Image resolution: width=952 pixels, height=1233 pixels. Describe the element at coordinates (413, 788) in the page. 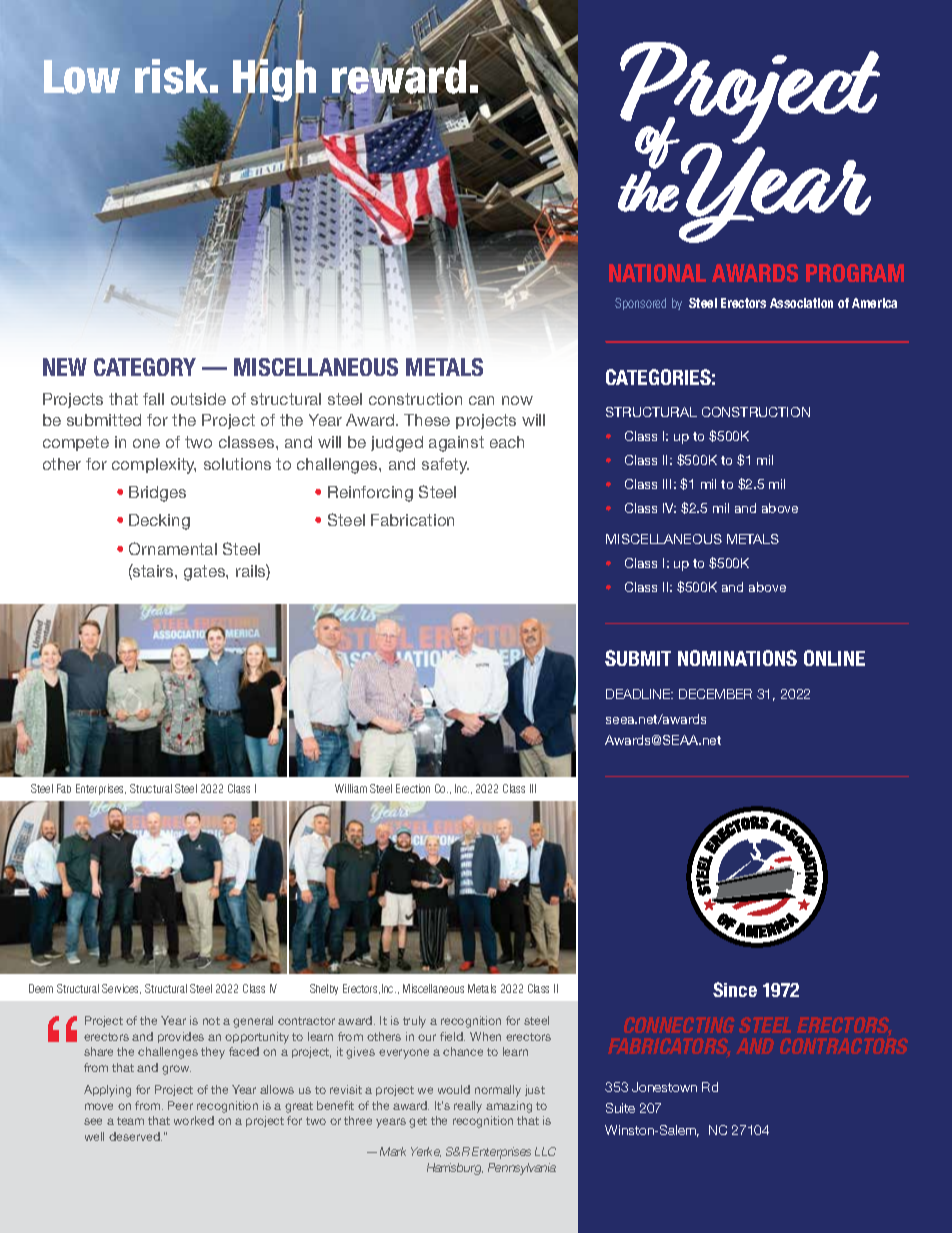

I see `Erection` at that location.
